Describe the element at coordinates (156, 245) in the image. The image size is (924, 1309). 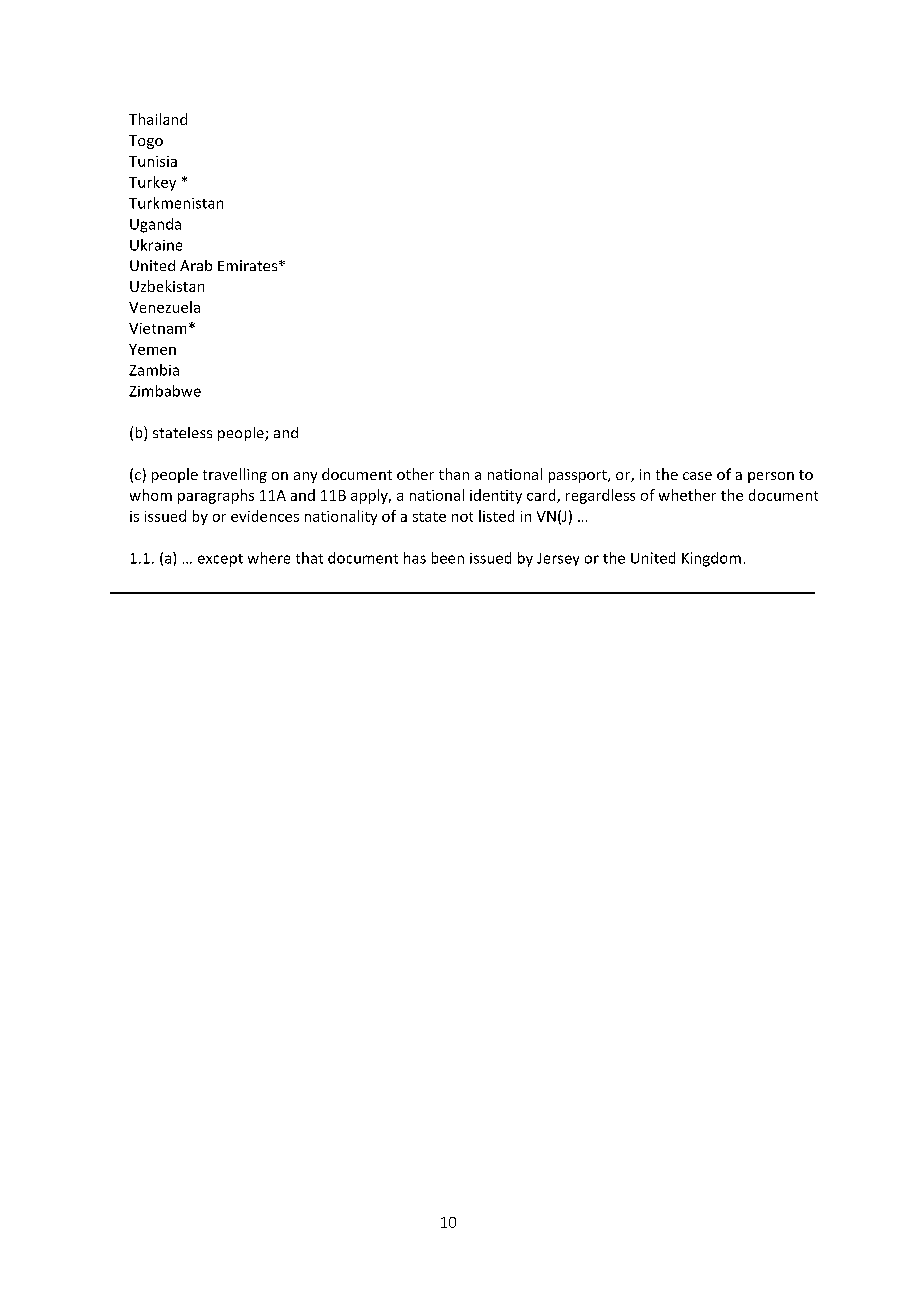
I see `Ukraine` at that location.
